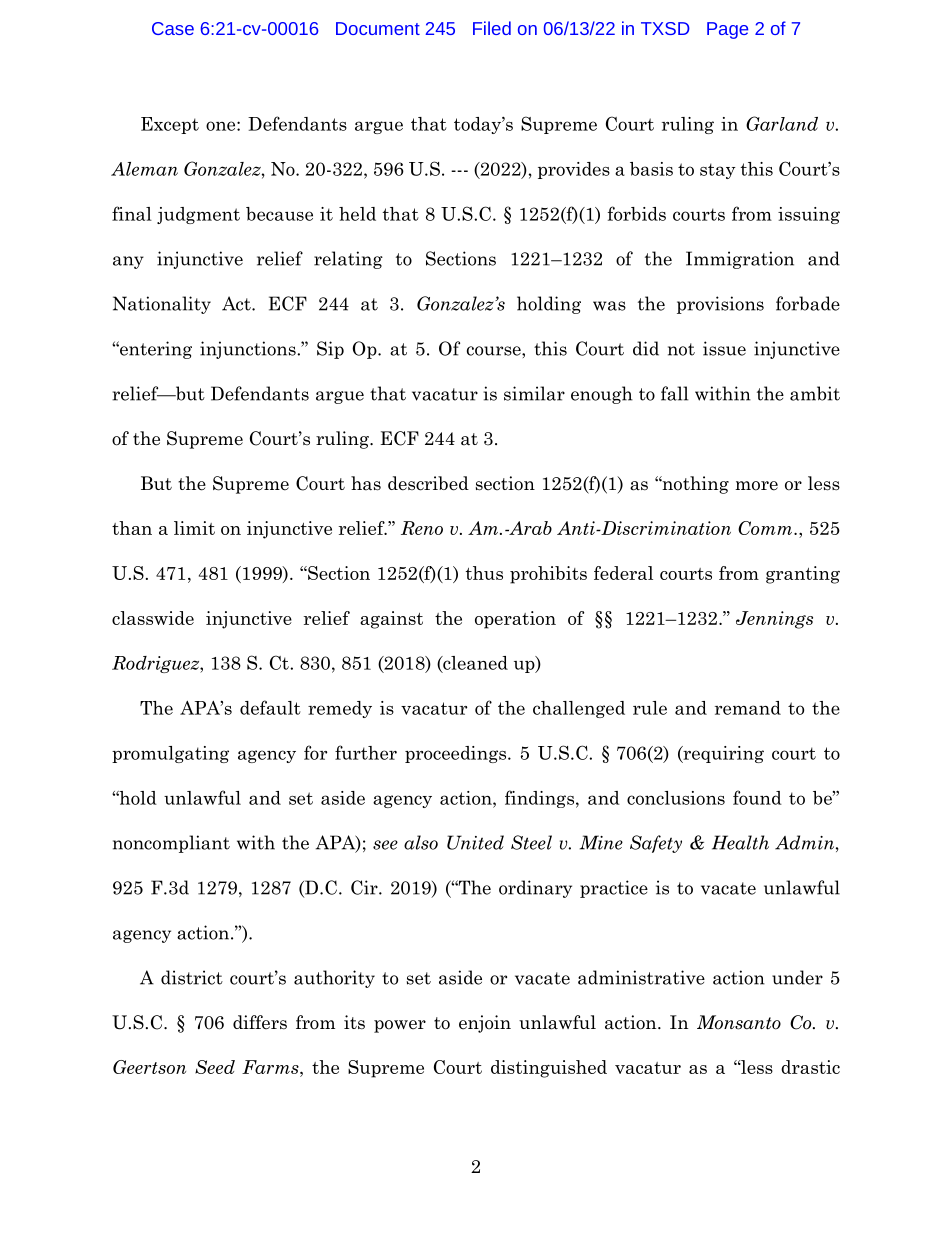 The height and width of the screenshot is (1233, 952). What do you see at coordinates (162, 305) in the screenshot?
I see `Nationality` at bounding box center [162, 305].
